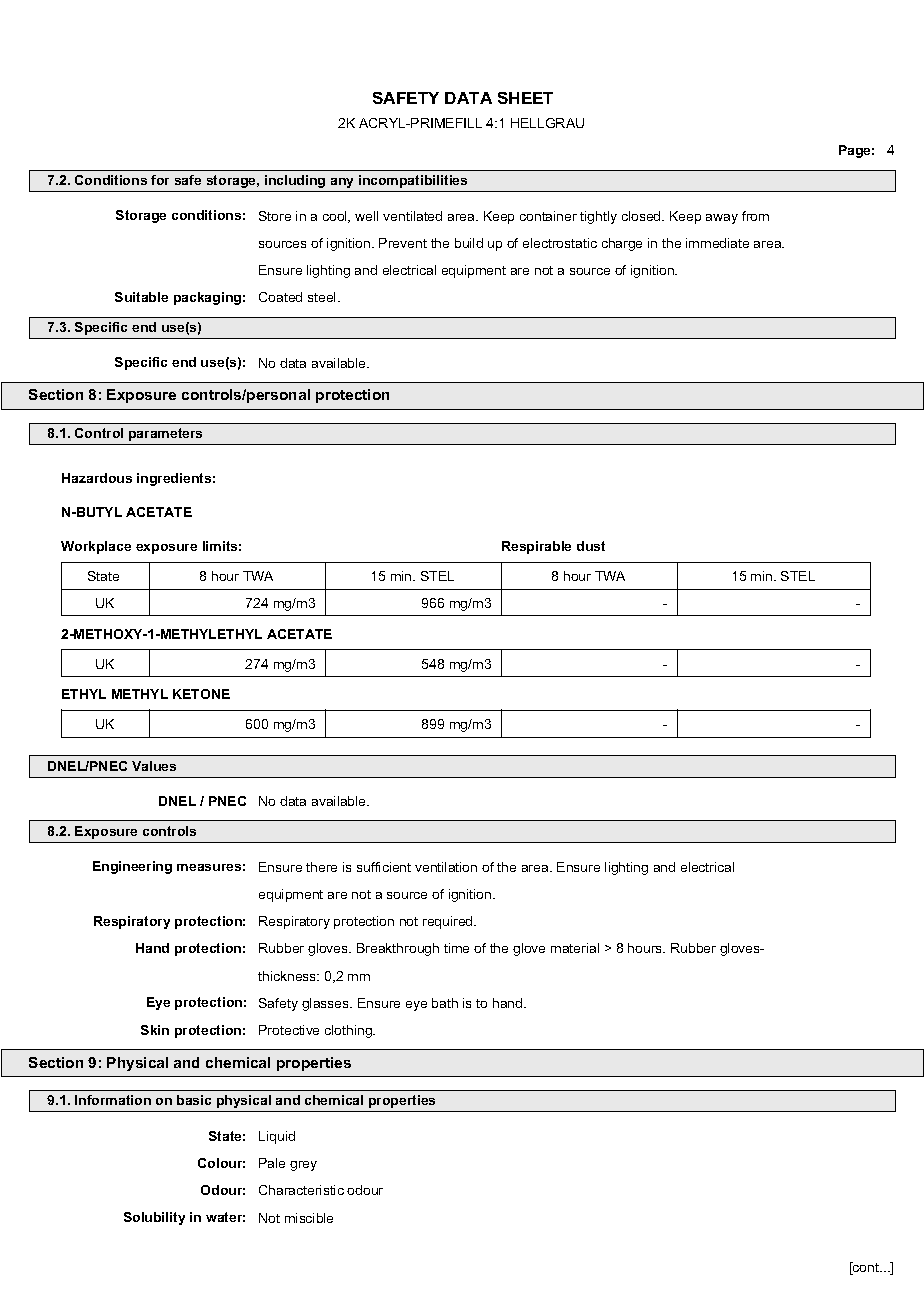 This screenshot has width=924, height=1308. I want to click on dust, so click(591, 546).
